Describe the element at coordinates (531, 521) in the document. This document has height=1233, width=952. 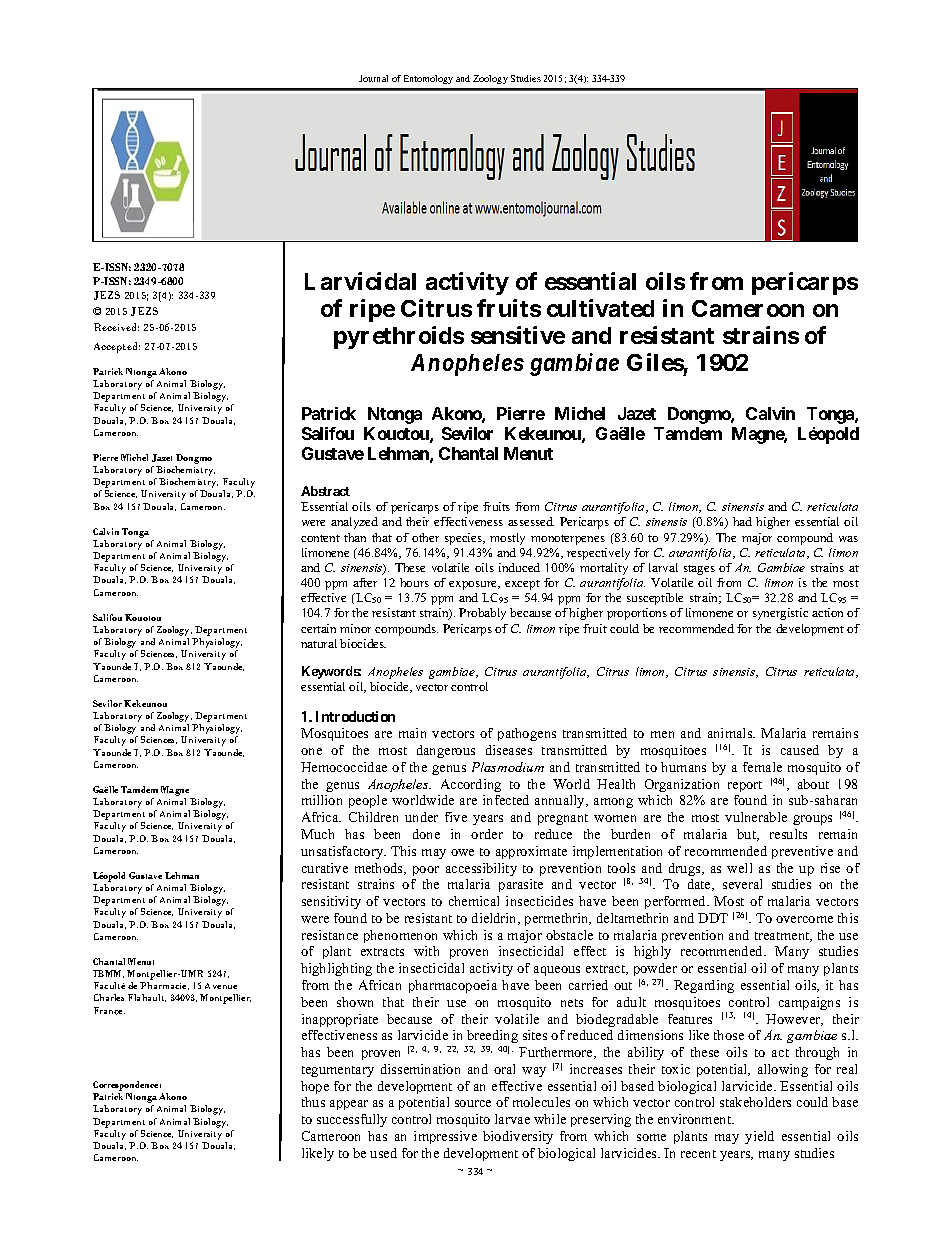
I see `assessed` at that location.
